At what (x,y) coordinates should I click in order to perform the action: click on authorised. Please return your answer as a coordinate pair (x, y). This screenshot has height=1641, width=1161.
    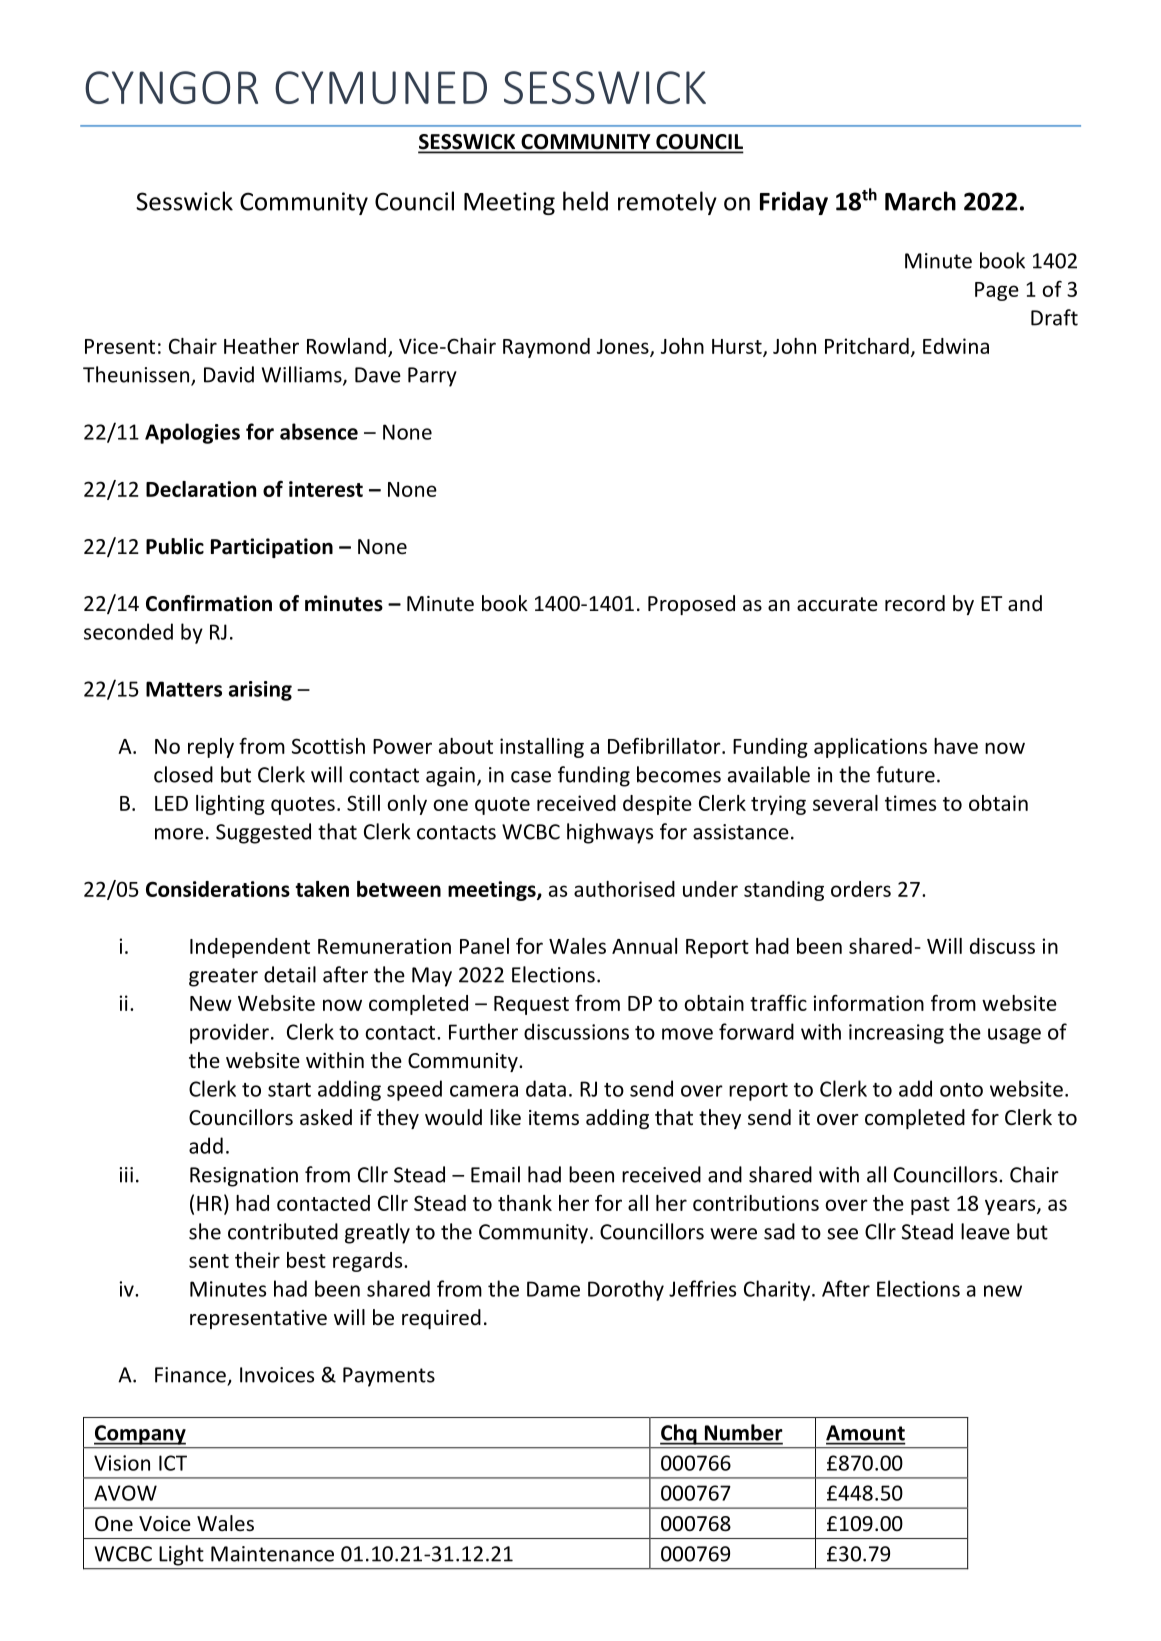
    Looking at the image, I should click on (624, 889).
